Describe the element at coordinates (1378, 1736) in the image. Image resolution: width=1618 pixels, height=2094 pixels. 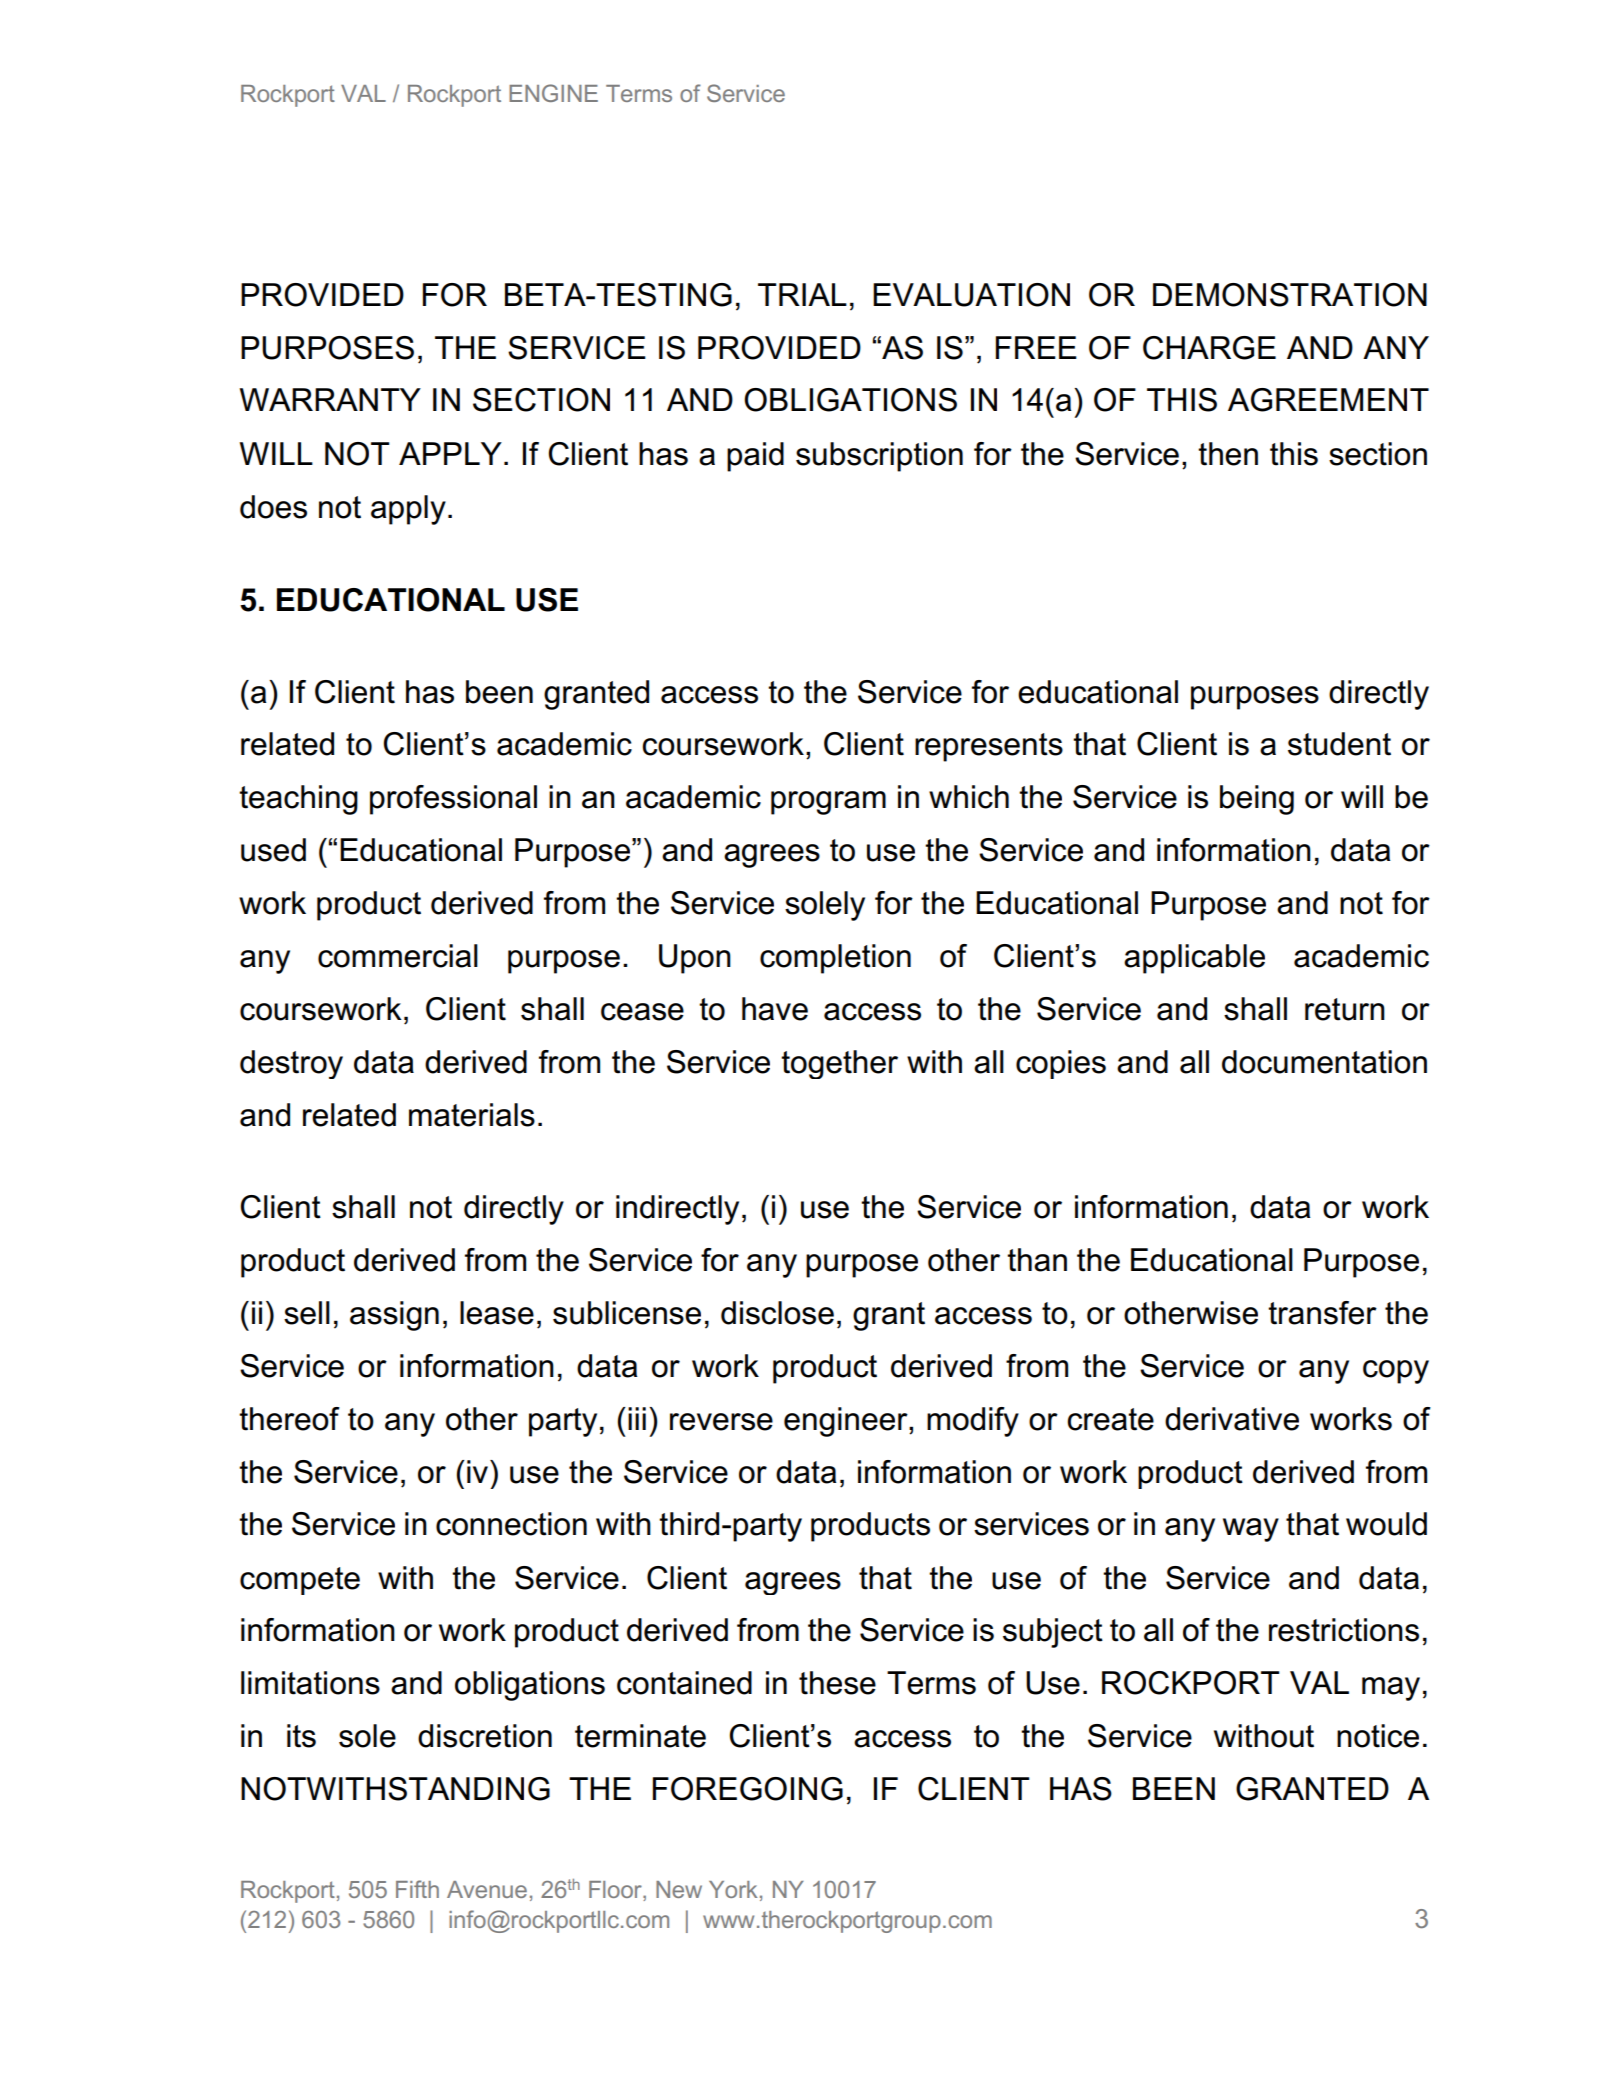
I see `notice` at that location.
